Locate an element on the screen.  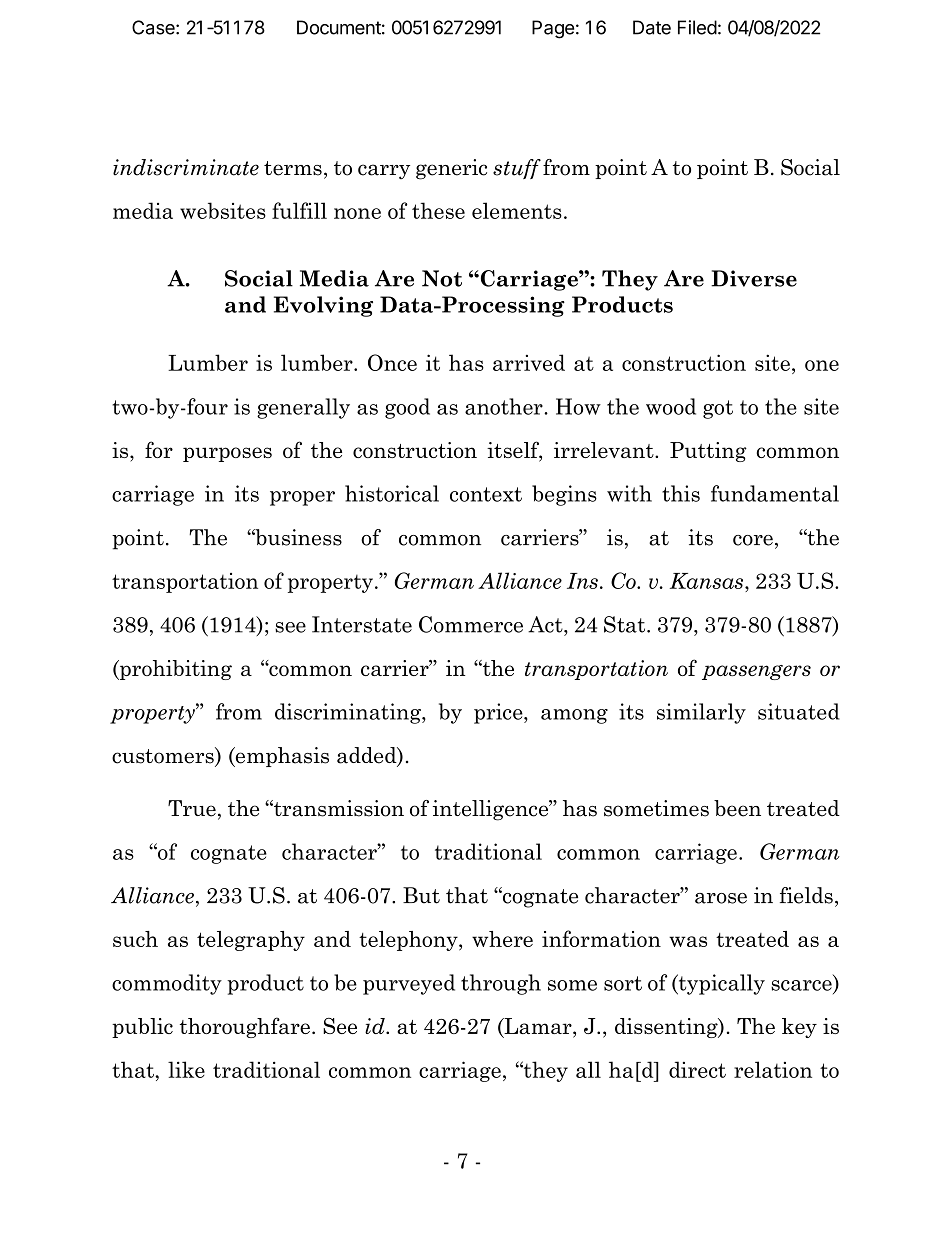
purposes is located at coordinates (227, 454).
